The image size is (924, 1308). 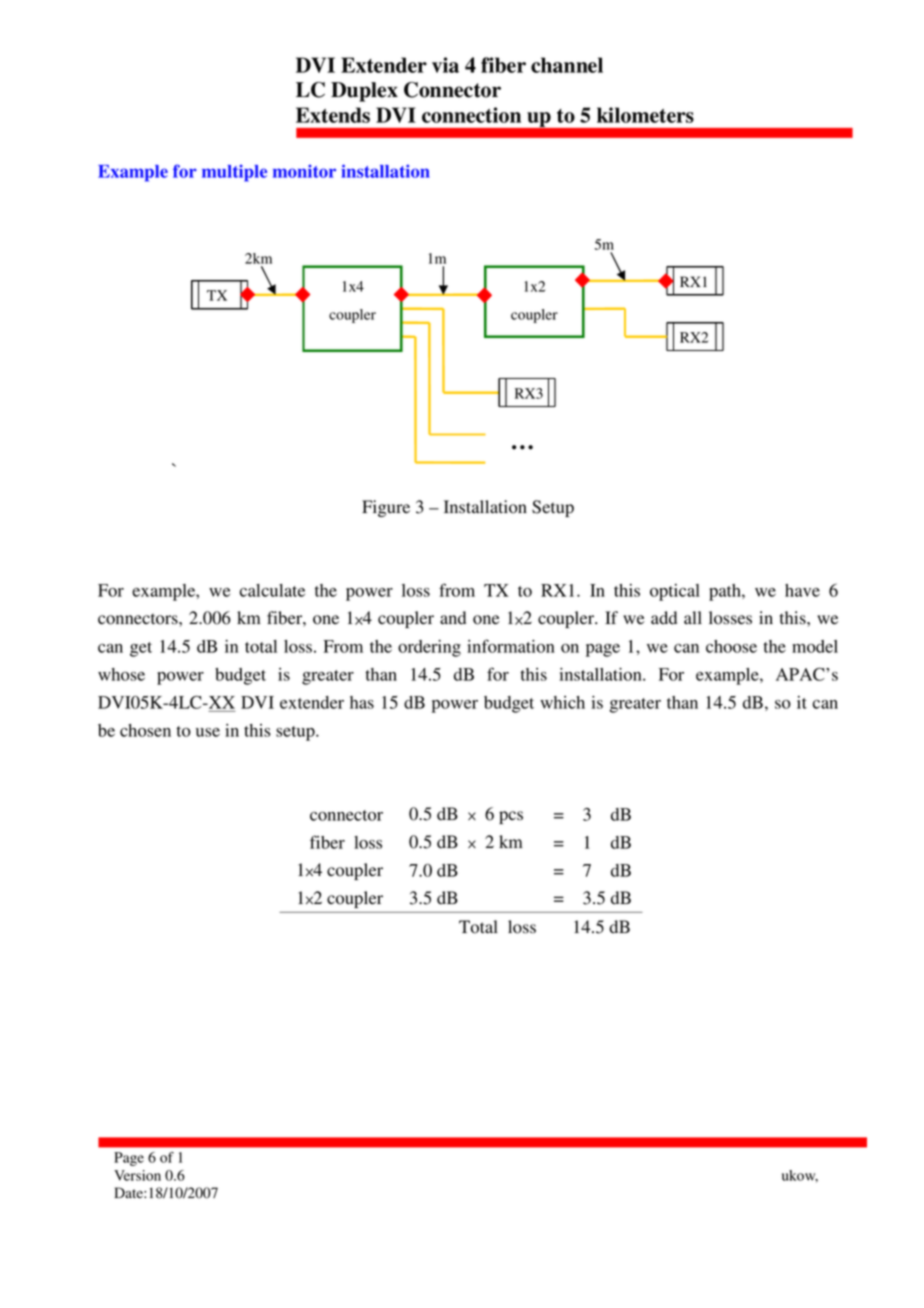 I want to click on Version, so click(x=137, y=1175).
